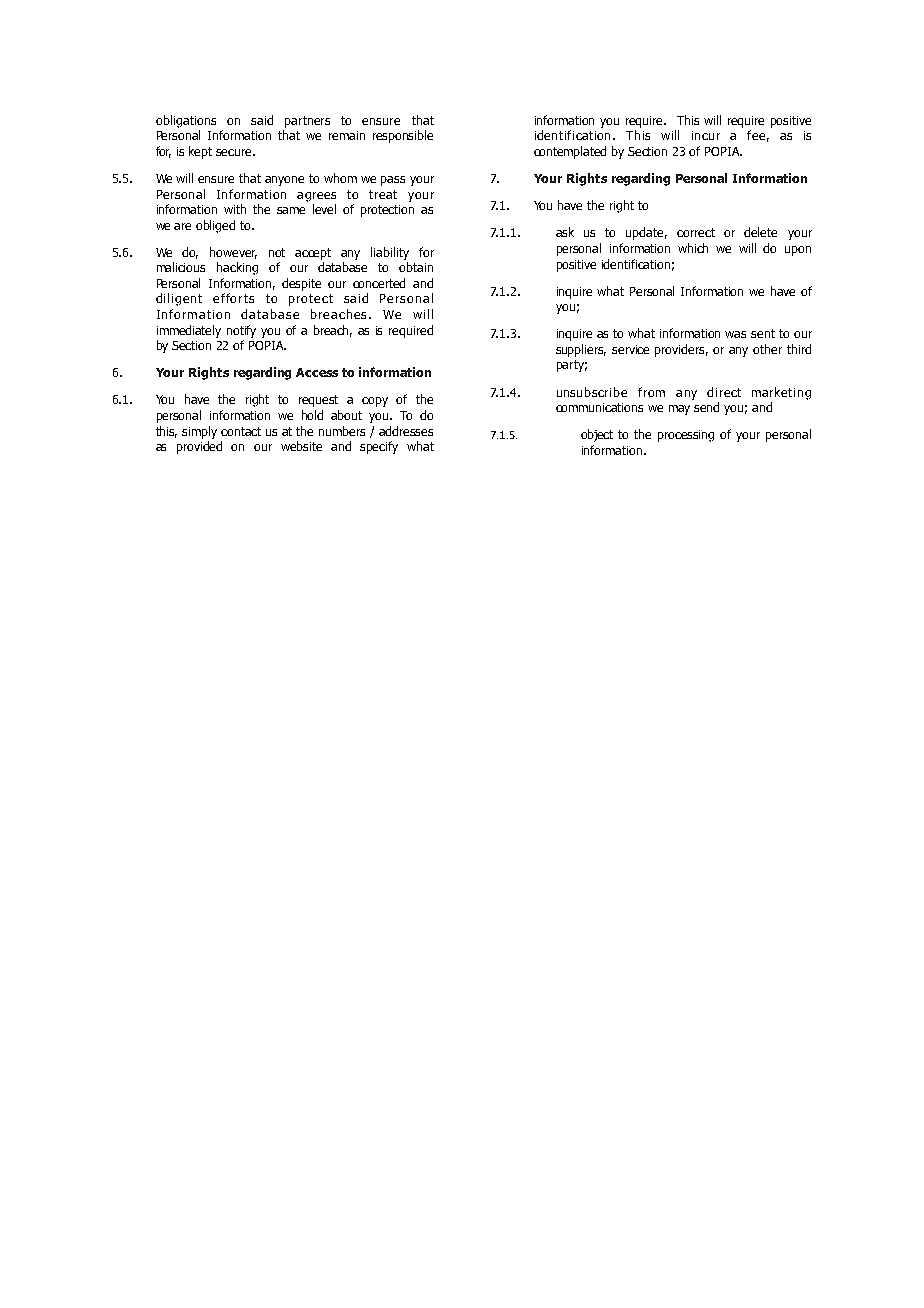  Describe the element at coordinates (581, 350) in the screenshot. I see `suppliers` at that location.
